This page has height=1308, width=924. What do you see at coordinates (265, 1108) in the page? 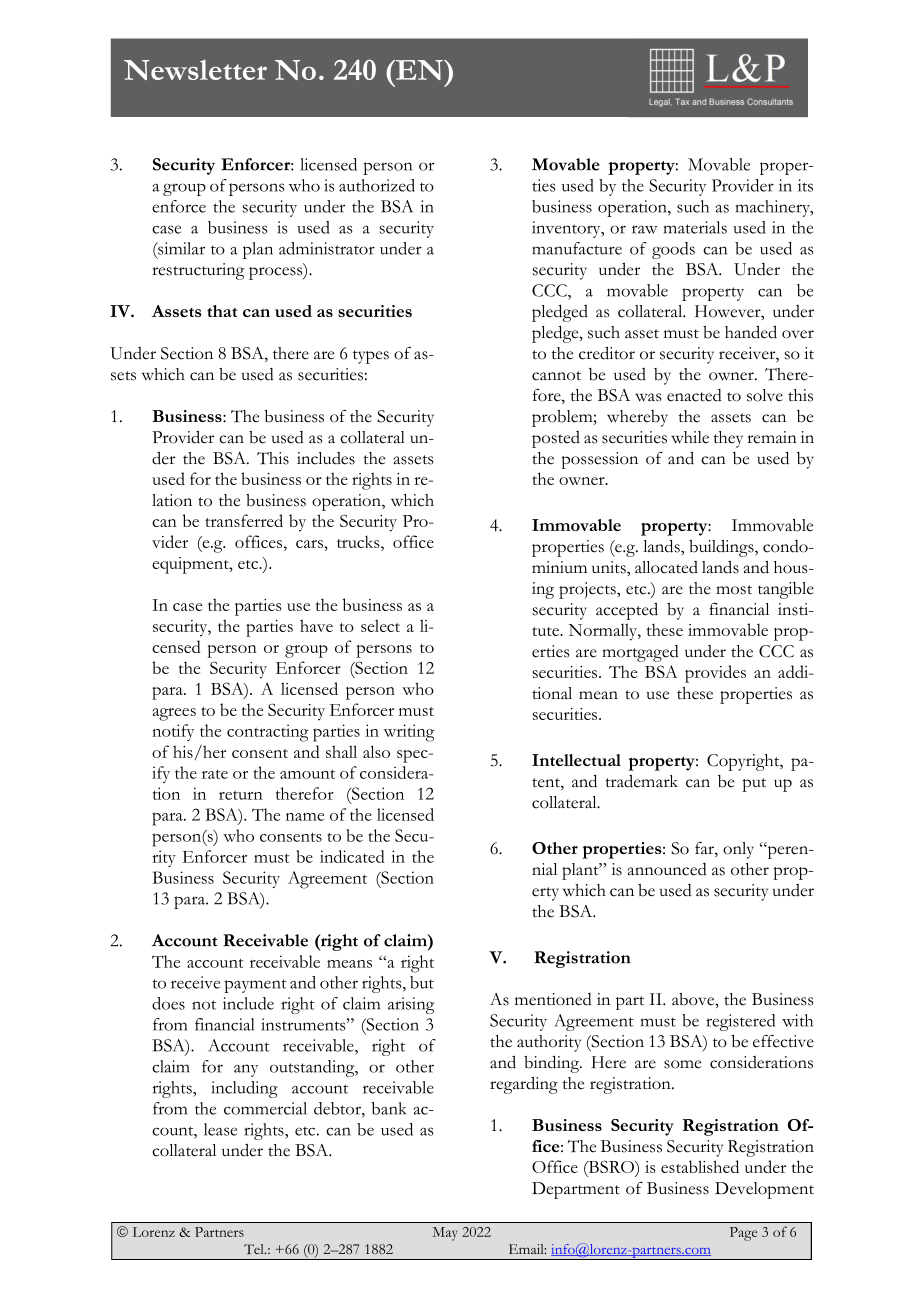
I see `commercial` at bounding box center [265, 1108].
